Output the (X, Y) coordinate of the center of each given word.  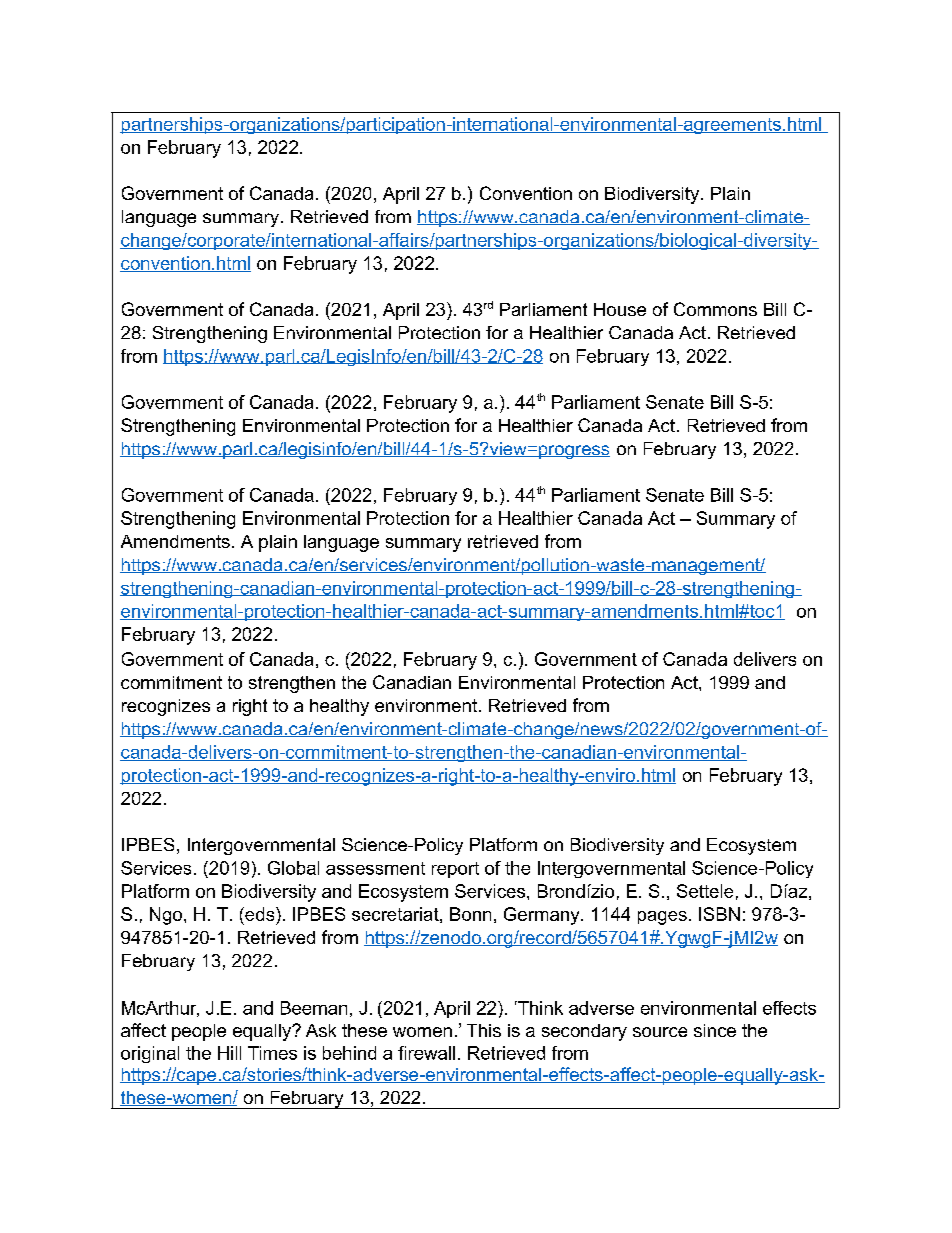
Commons (715, 309)
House (620, 309)
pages (662, 918)
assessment (375, 868)
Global (293, 868)
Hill (229, 1053)
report (455, 870)
